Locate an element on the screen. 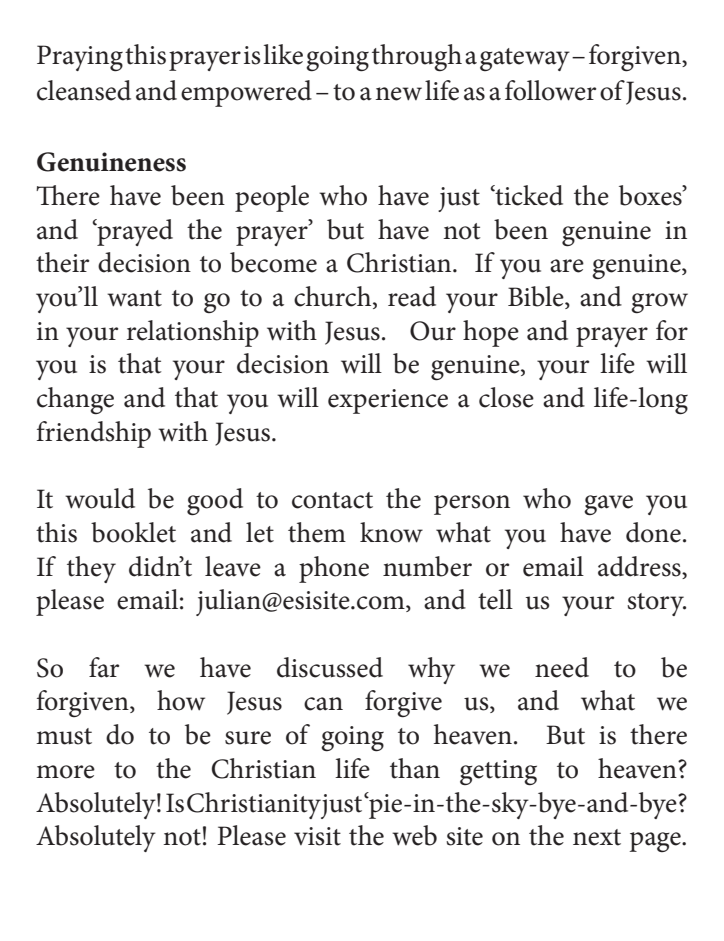  more is located at coordinates (65, 772).
